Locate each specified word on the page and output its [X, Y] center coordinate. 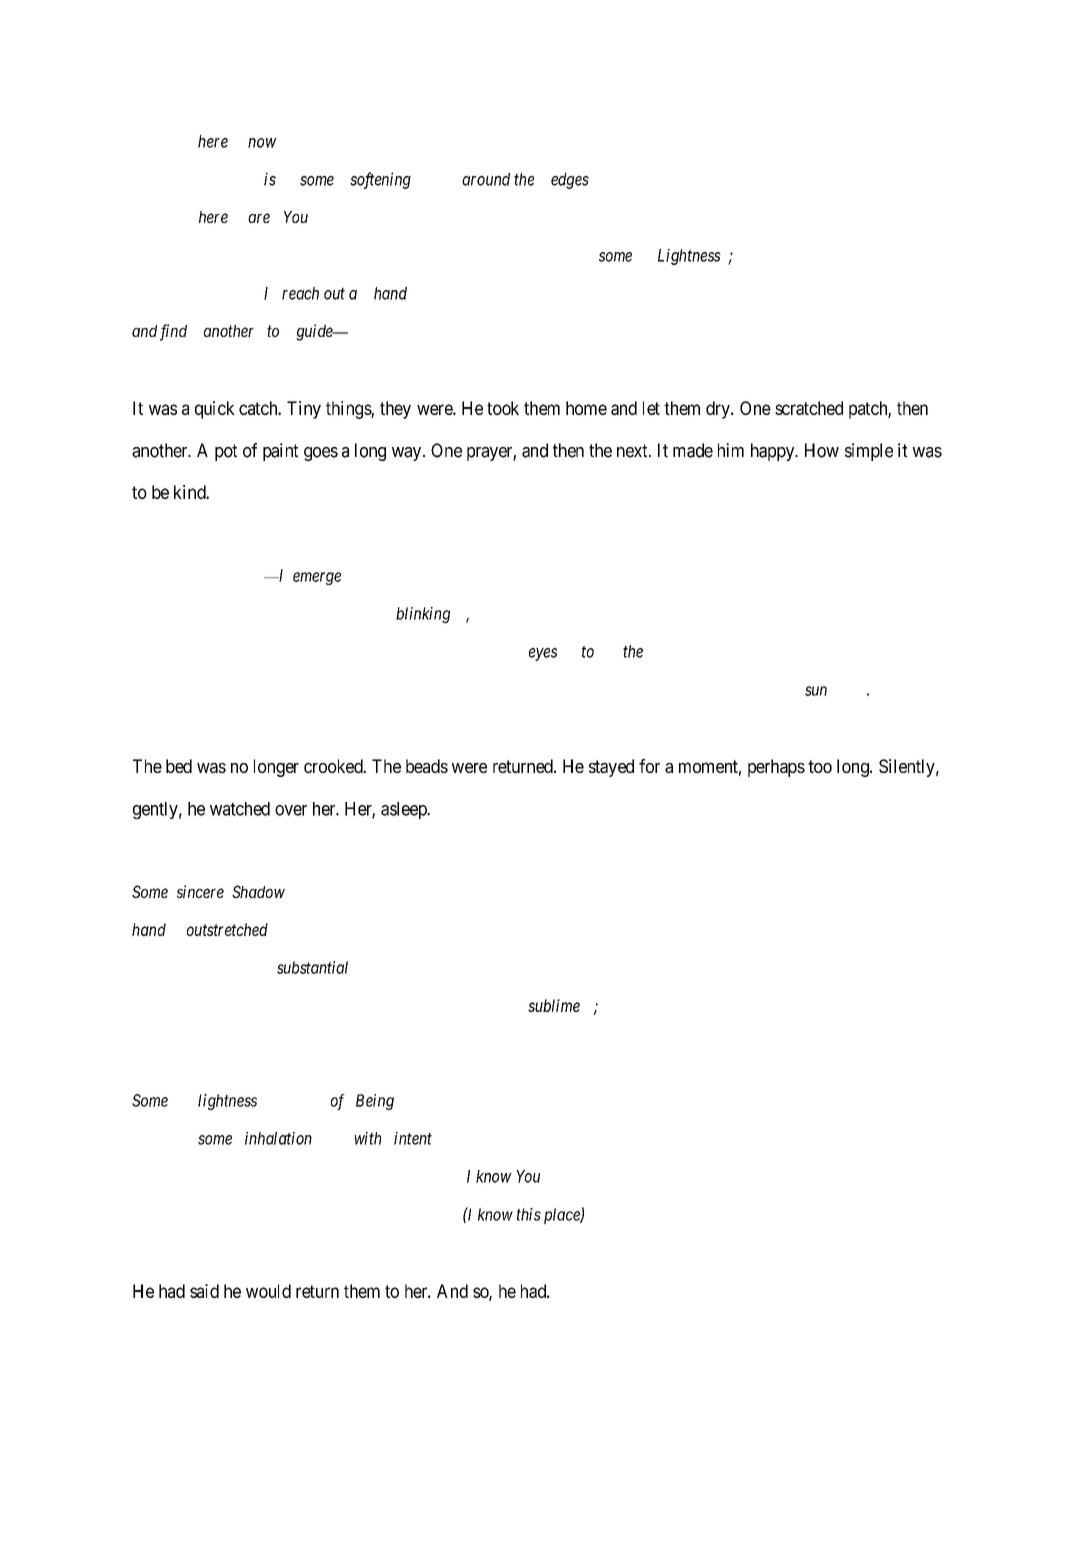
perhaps [776, 768]
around [486, 179]
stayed [611, 768]
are [259, 218]
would [268, 1291]
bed [179, 766]
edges [570, 181]
